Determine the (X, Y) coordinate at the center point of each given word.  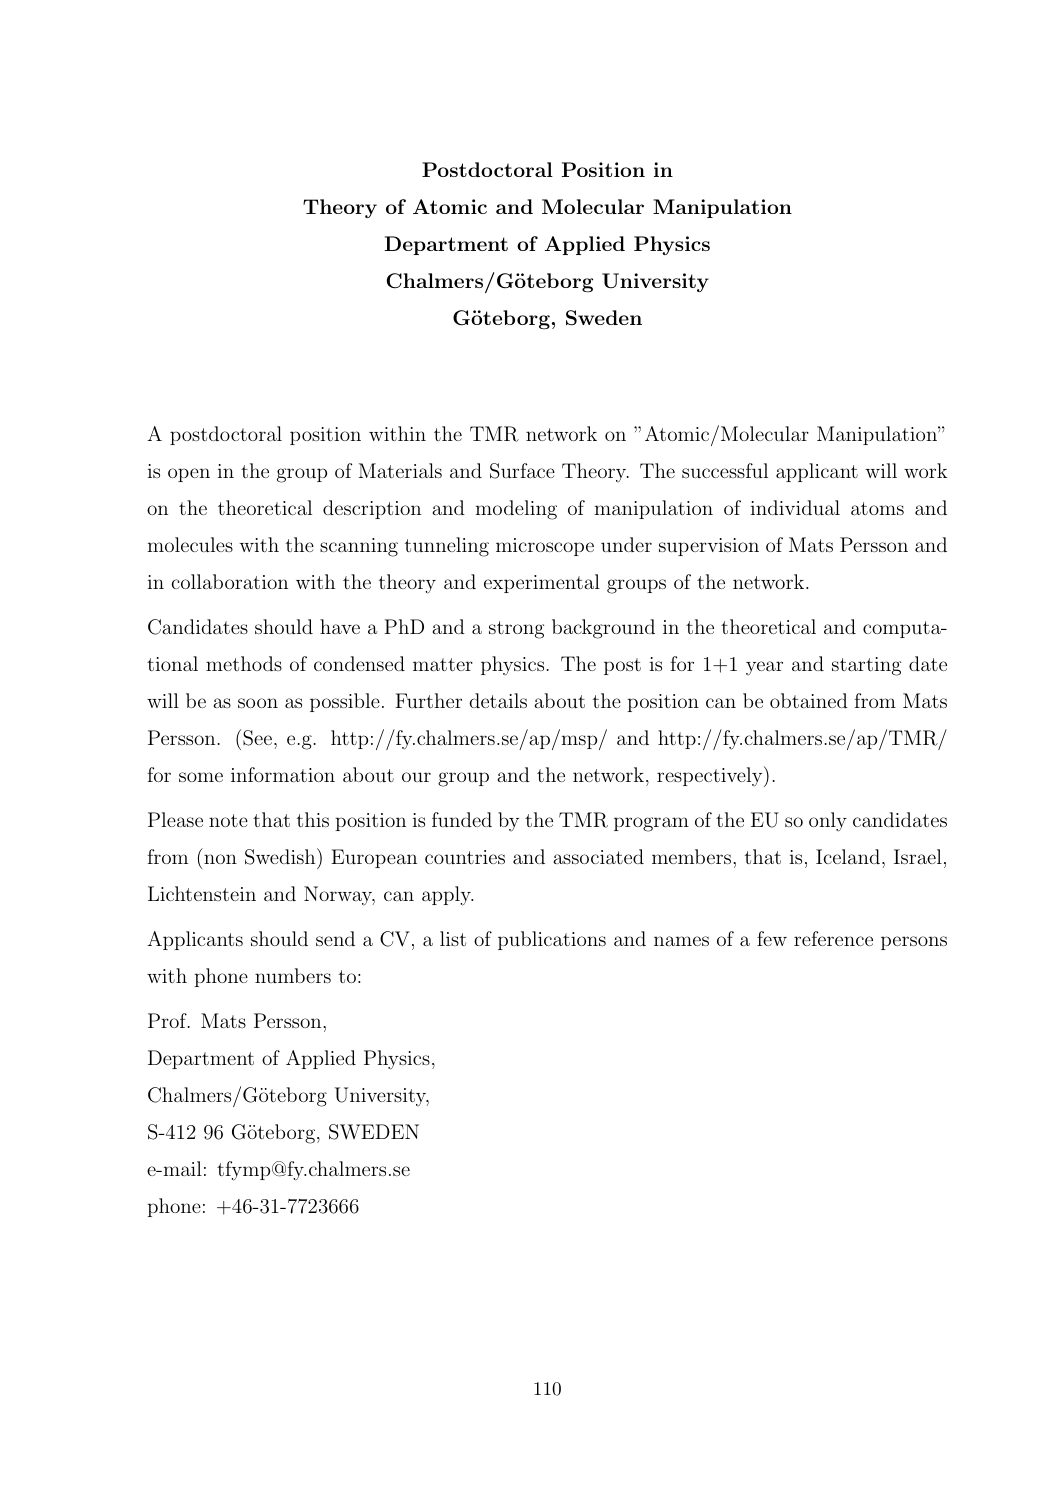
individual (795, 507)
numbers (293, 975)
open (189, 475)
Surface (522, 471)
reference (833, 938)
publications (552, 940)
